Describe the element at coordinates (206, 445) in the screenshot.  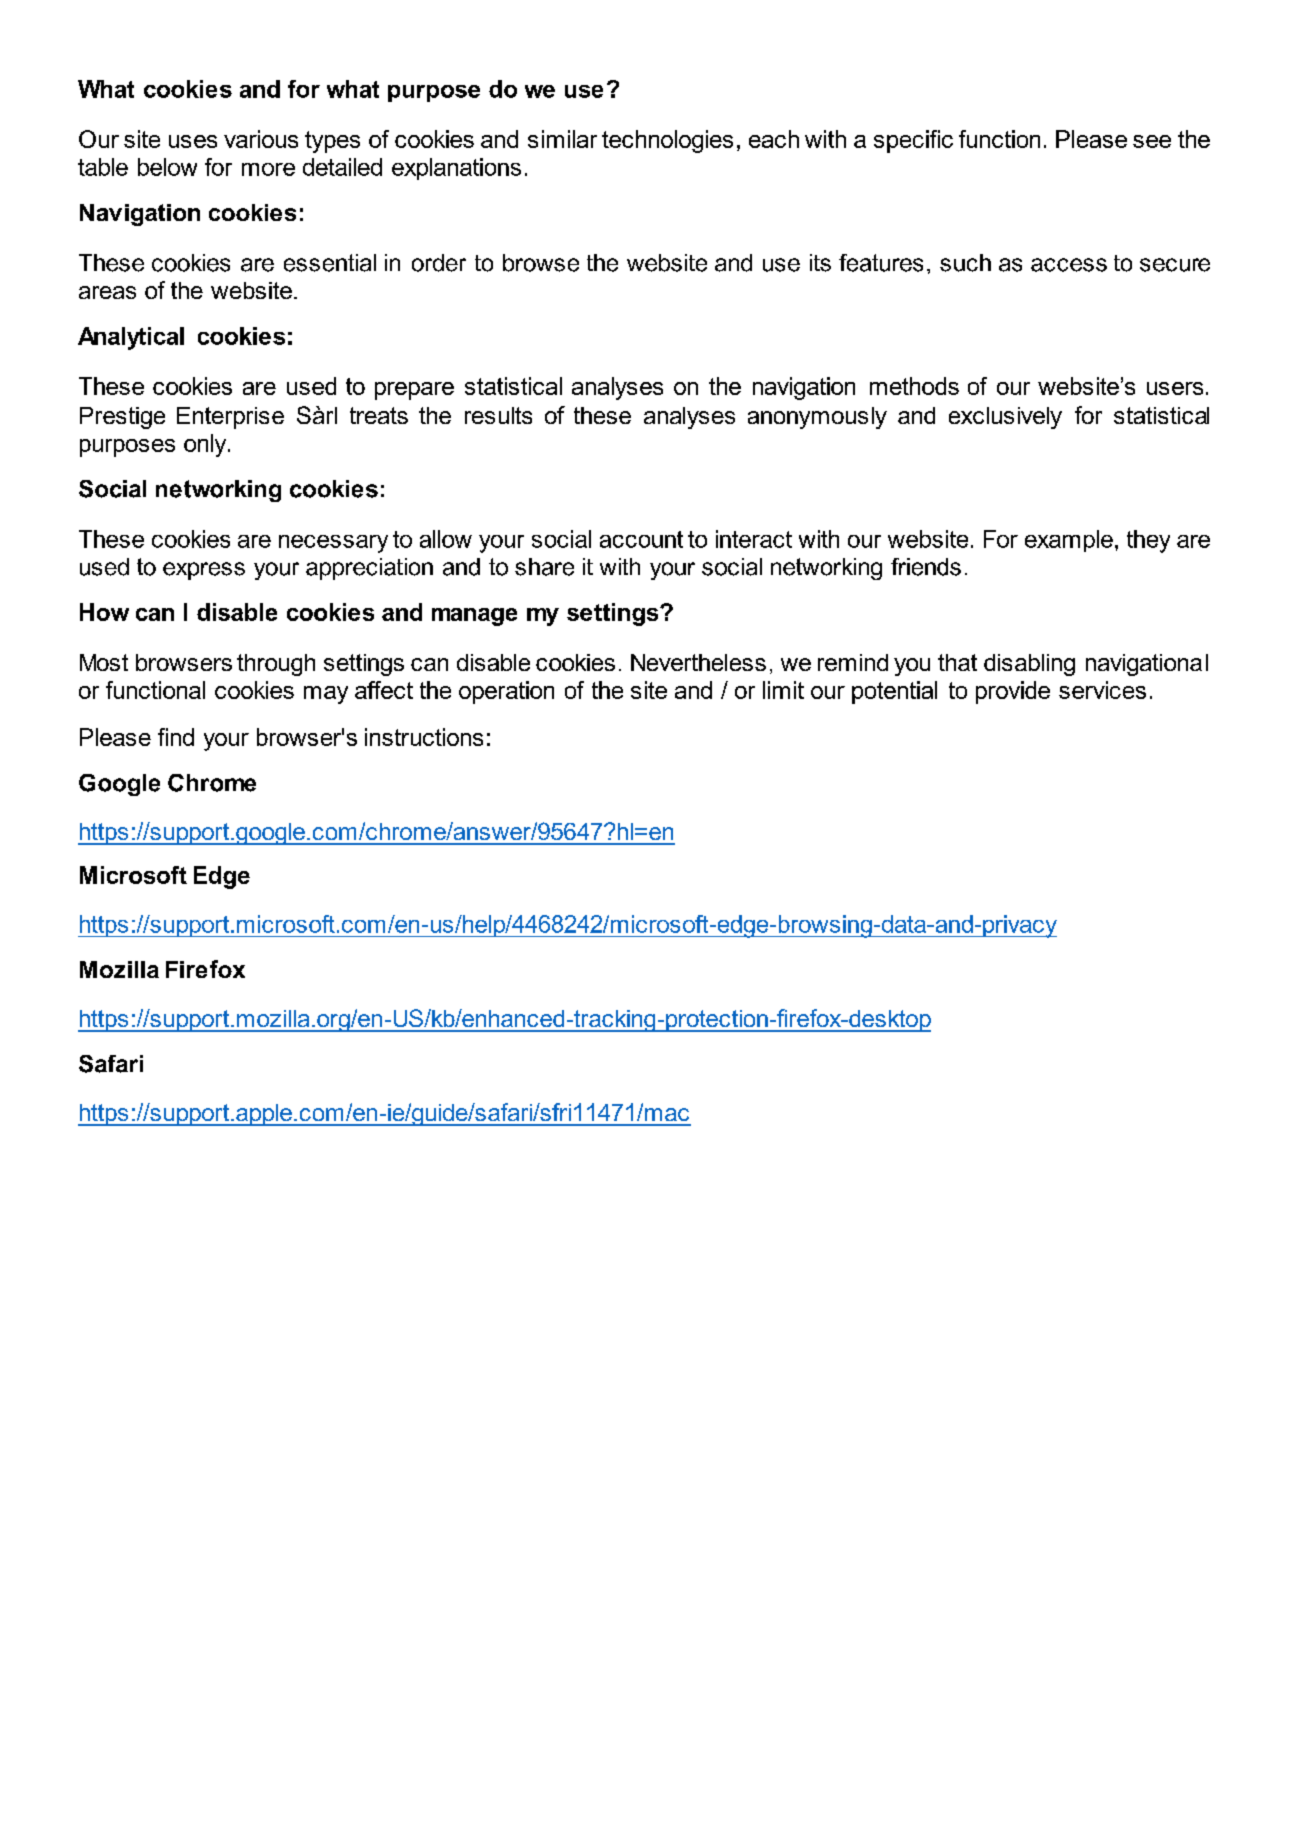
I see `only` at that location.
